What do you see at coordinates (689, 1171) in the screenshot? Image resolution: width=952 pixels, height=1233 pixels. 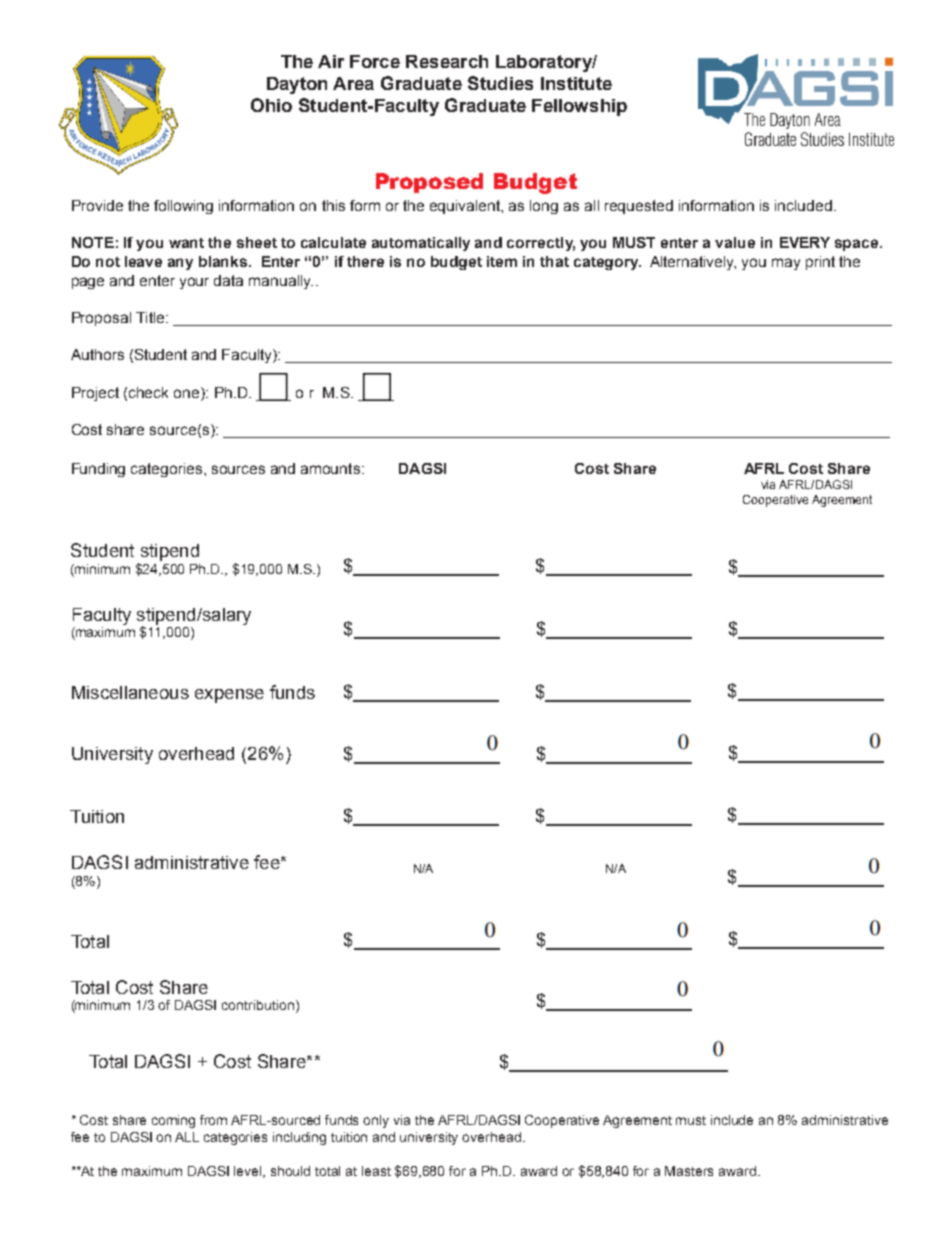 I see `Masters` at bounding box center [689, 1171].
